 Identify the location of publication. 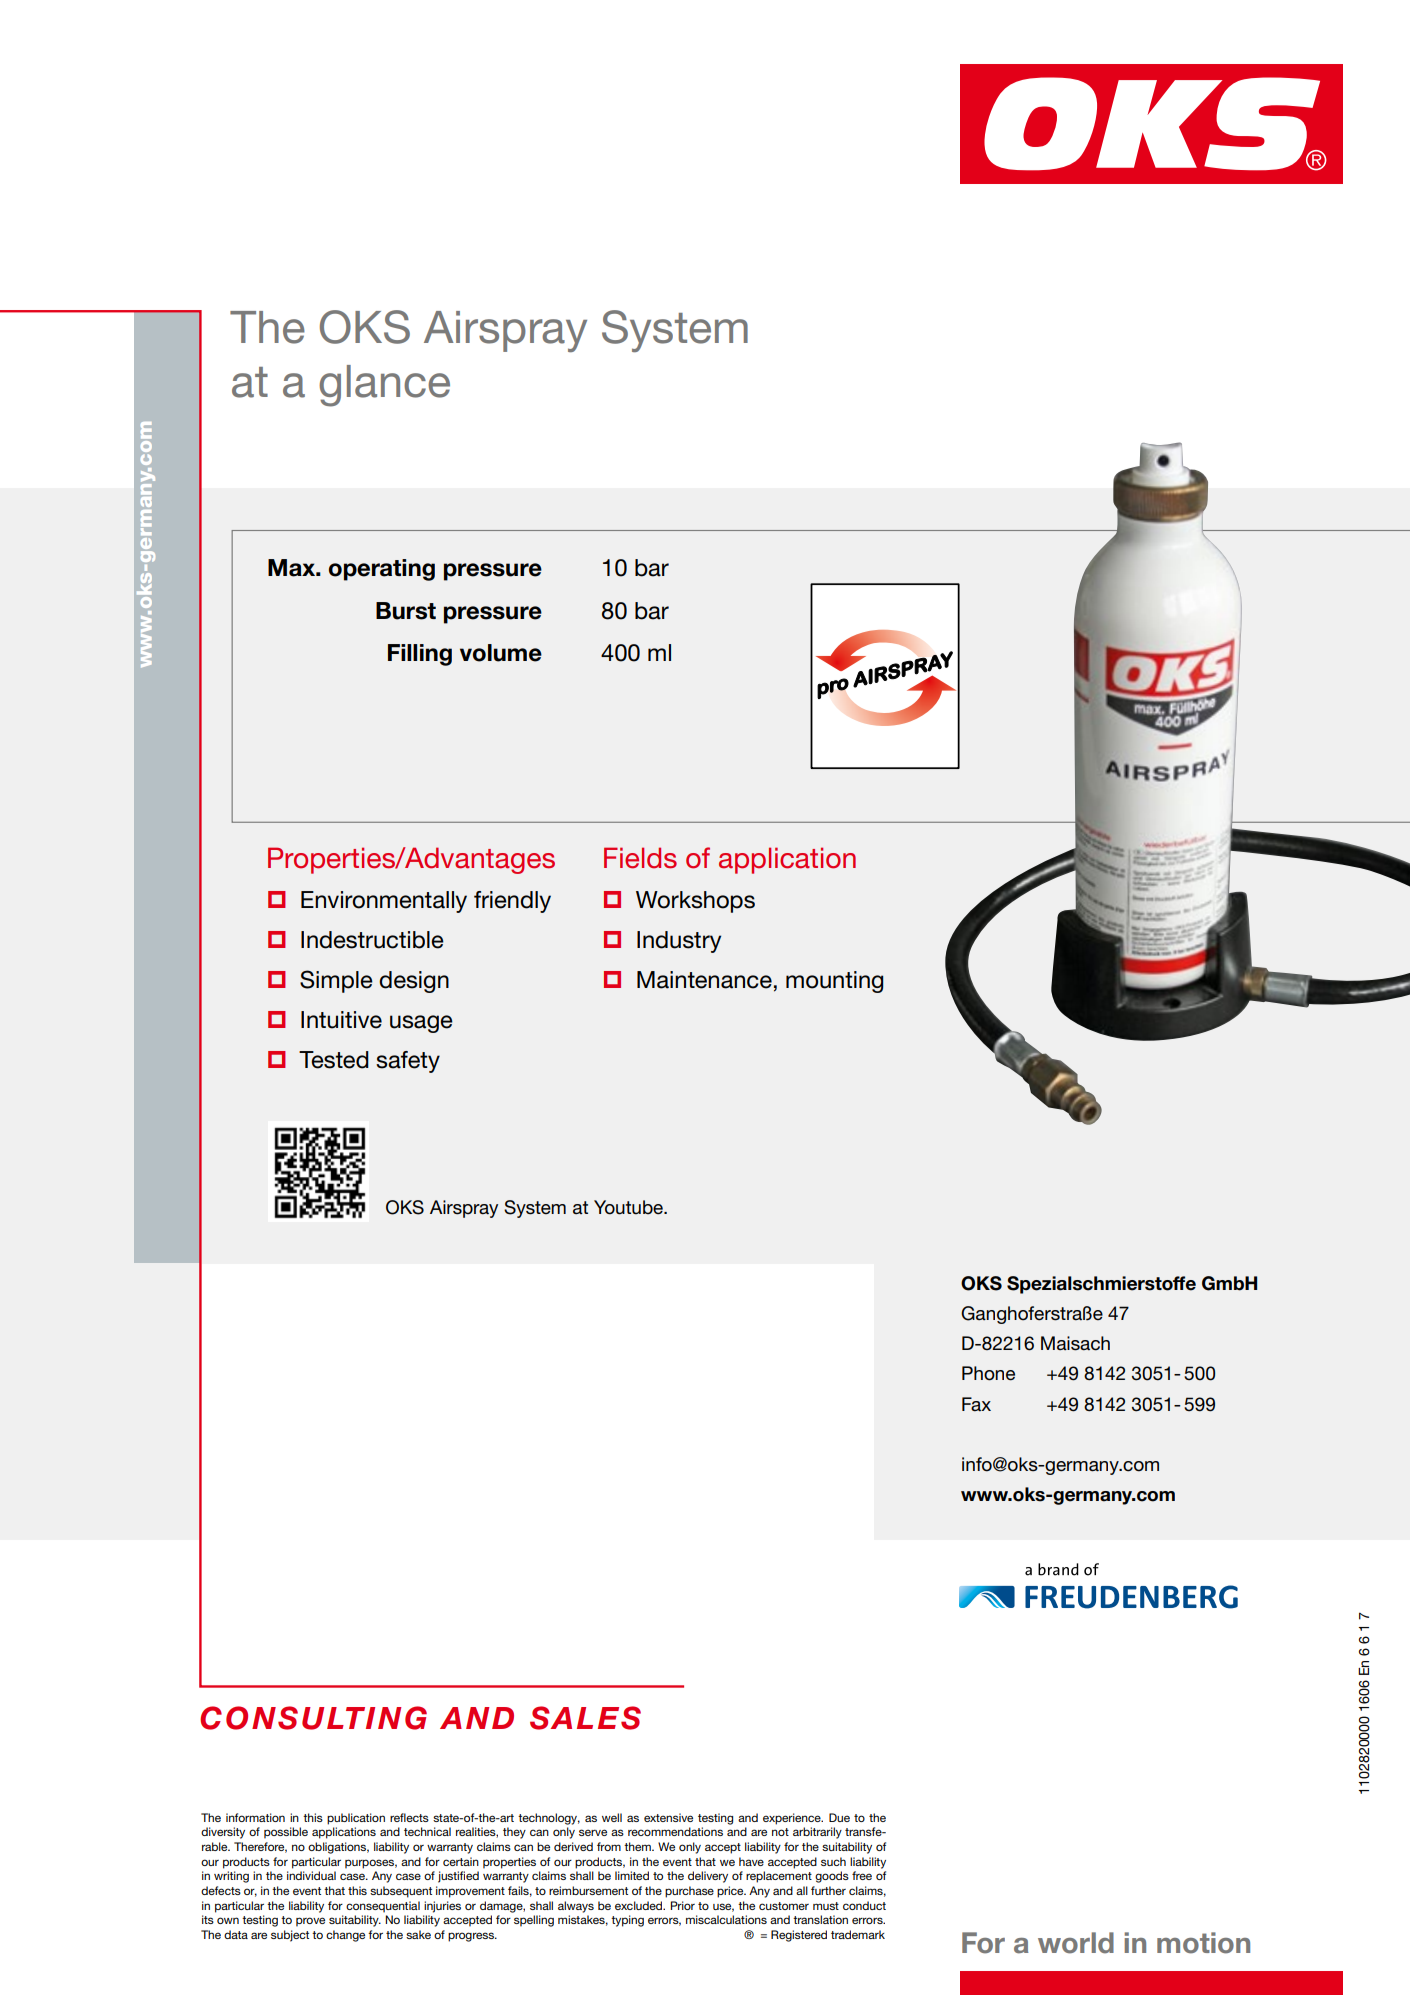
(356, 1819).
